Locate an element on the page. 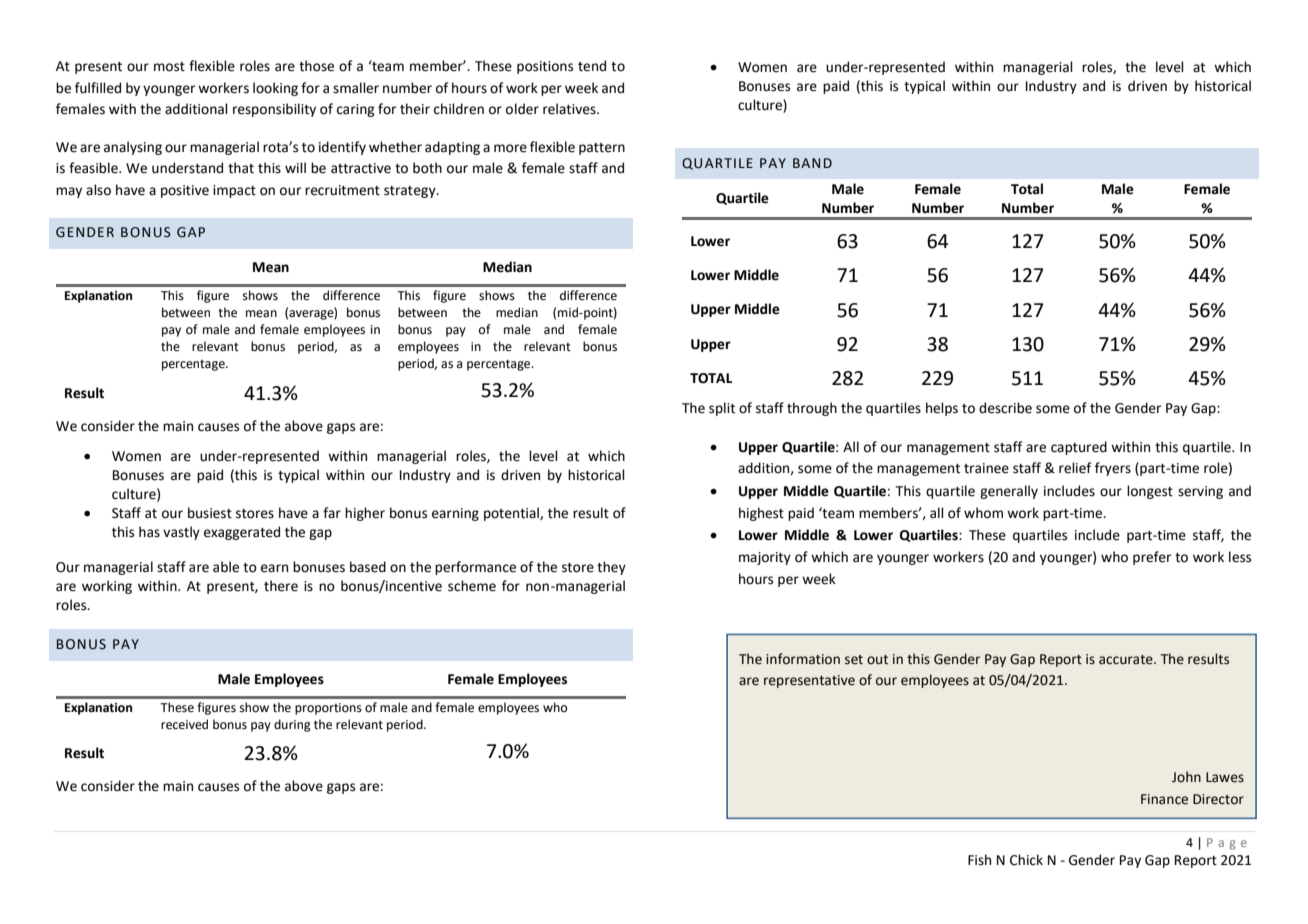 The width and height of the document is (1308, 924). looking is located at coordinates (275, 89).
